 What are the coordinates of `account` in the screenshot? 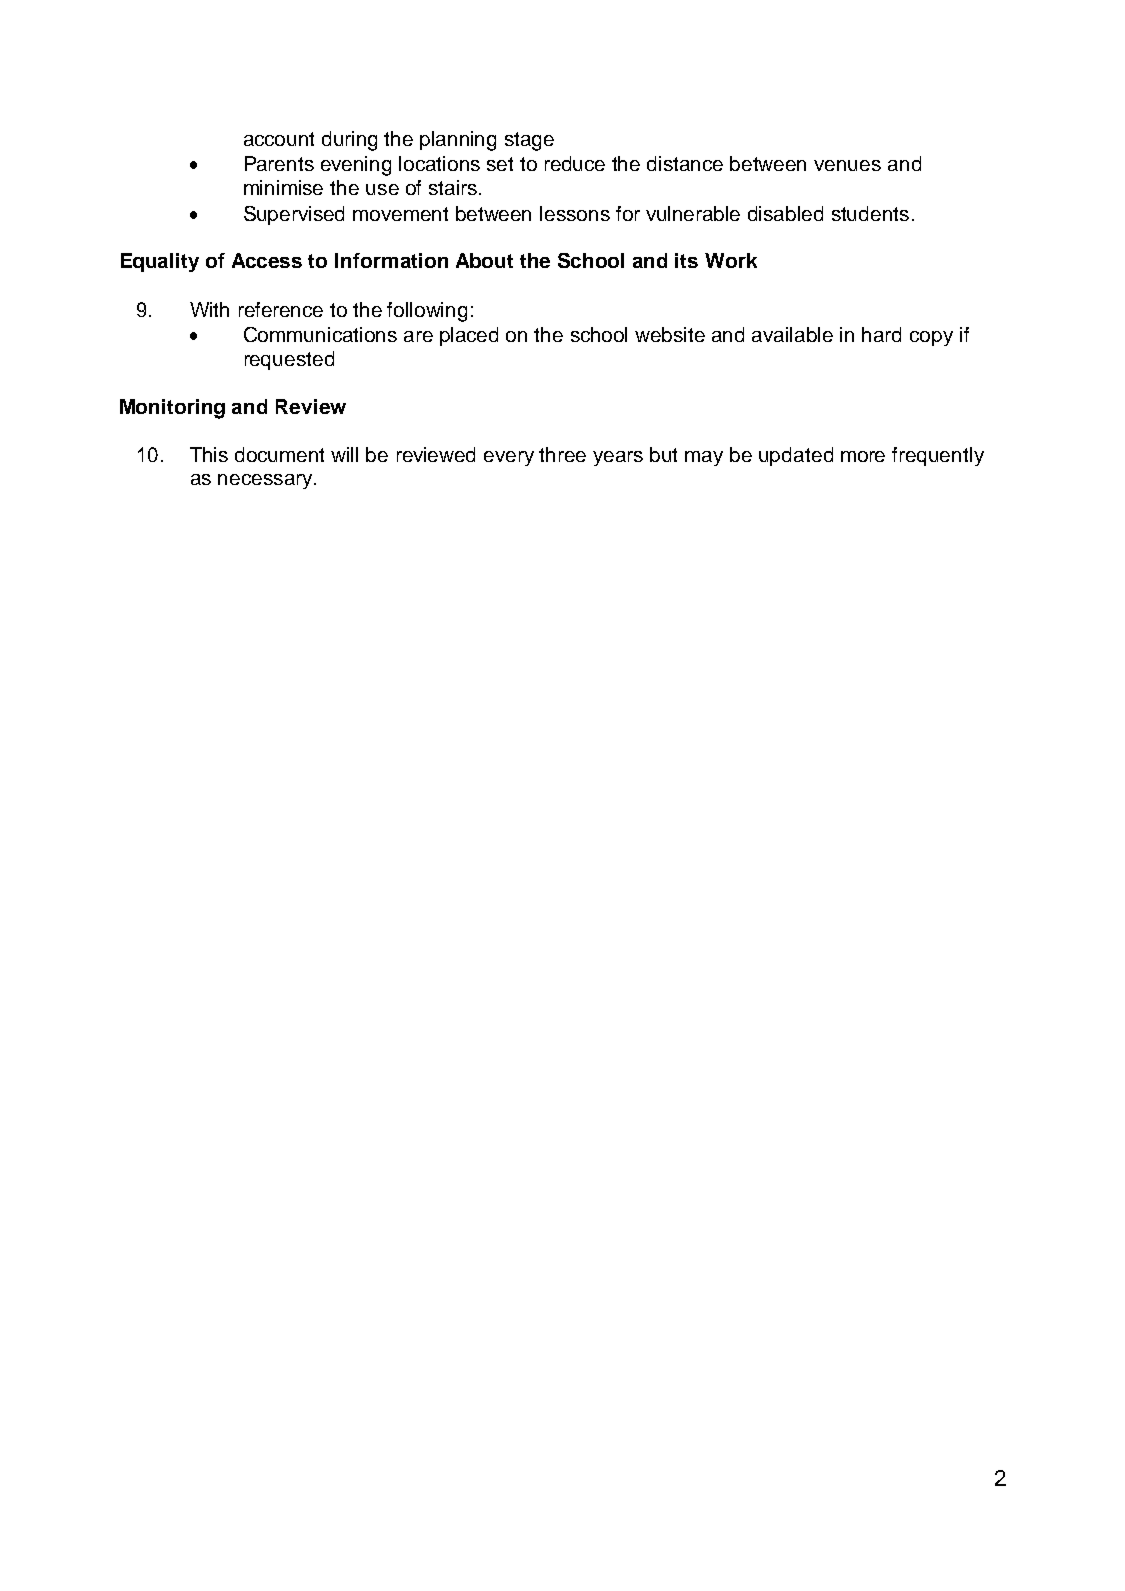 It's located at (279, 139).
